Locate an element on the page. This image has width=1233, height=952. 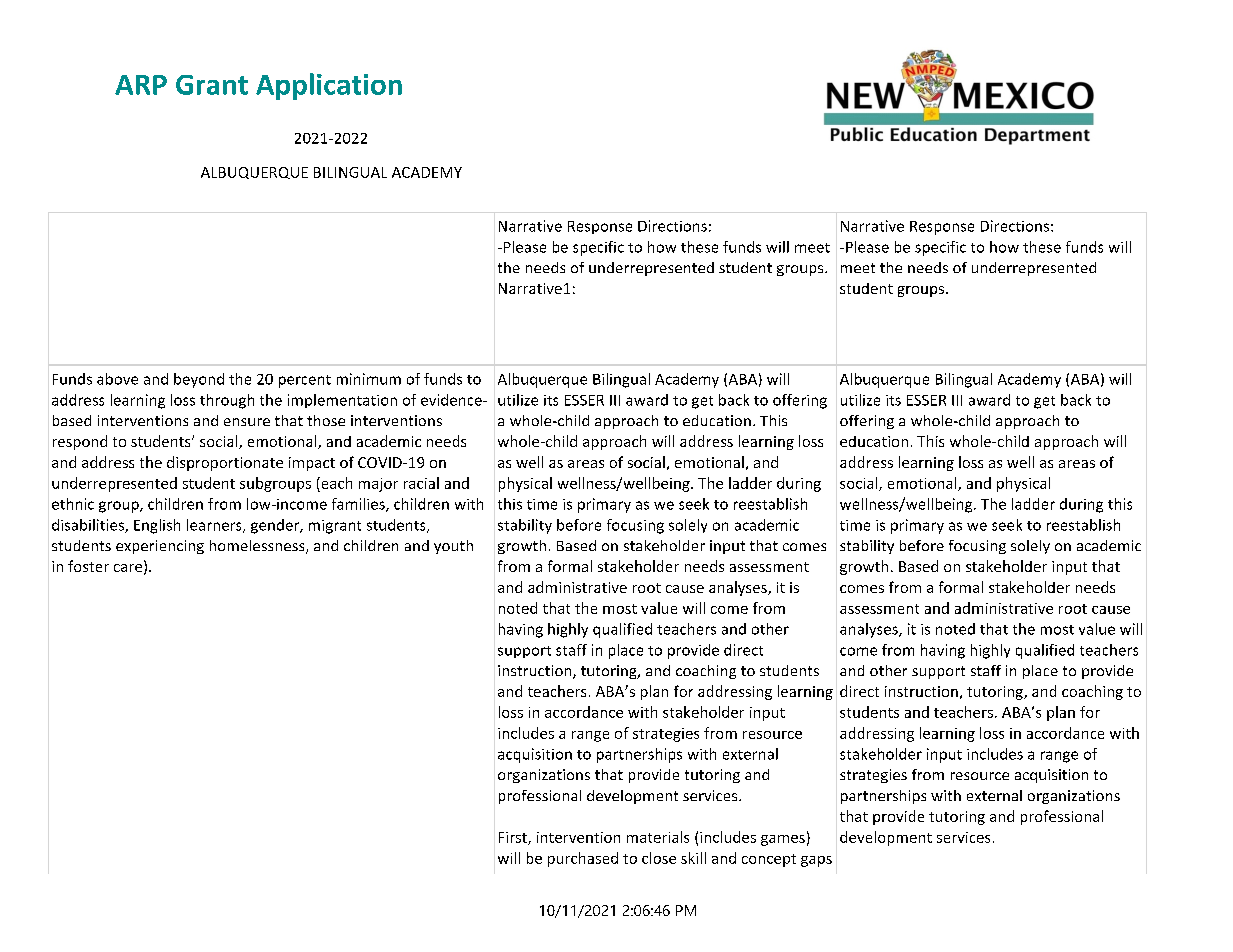
ARP is located at coordinates (141, 85).
